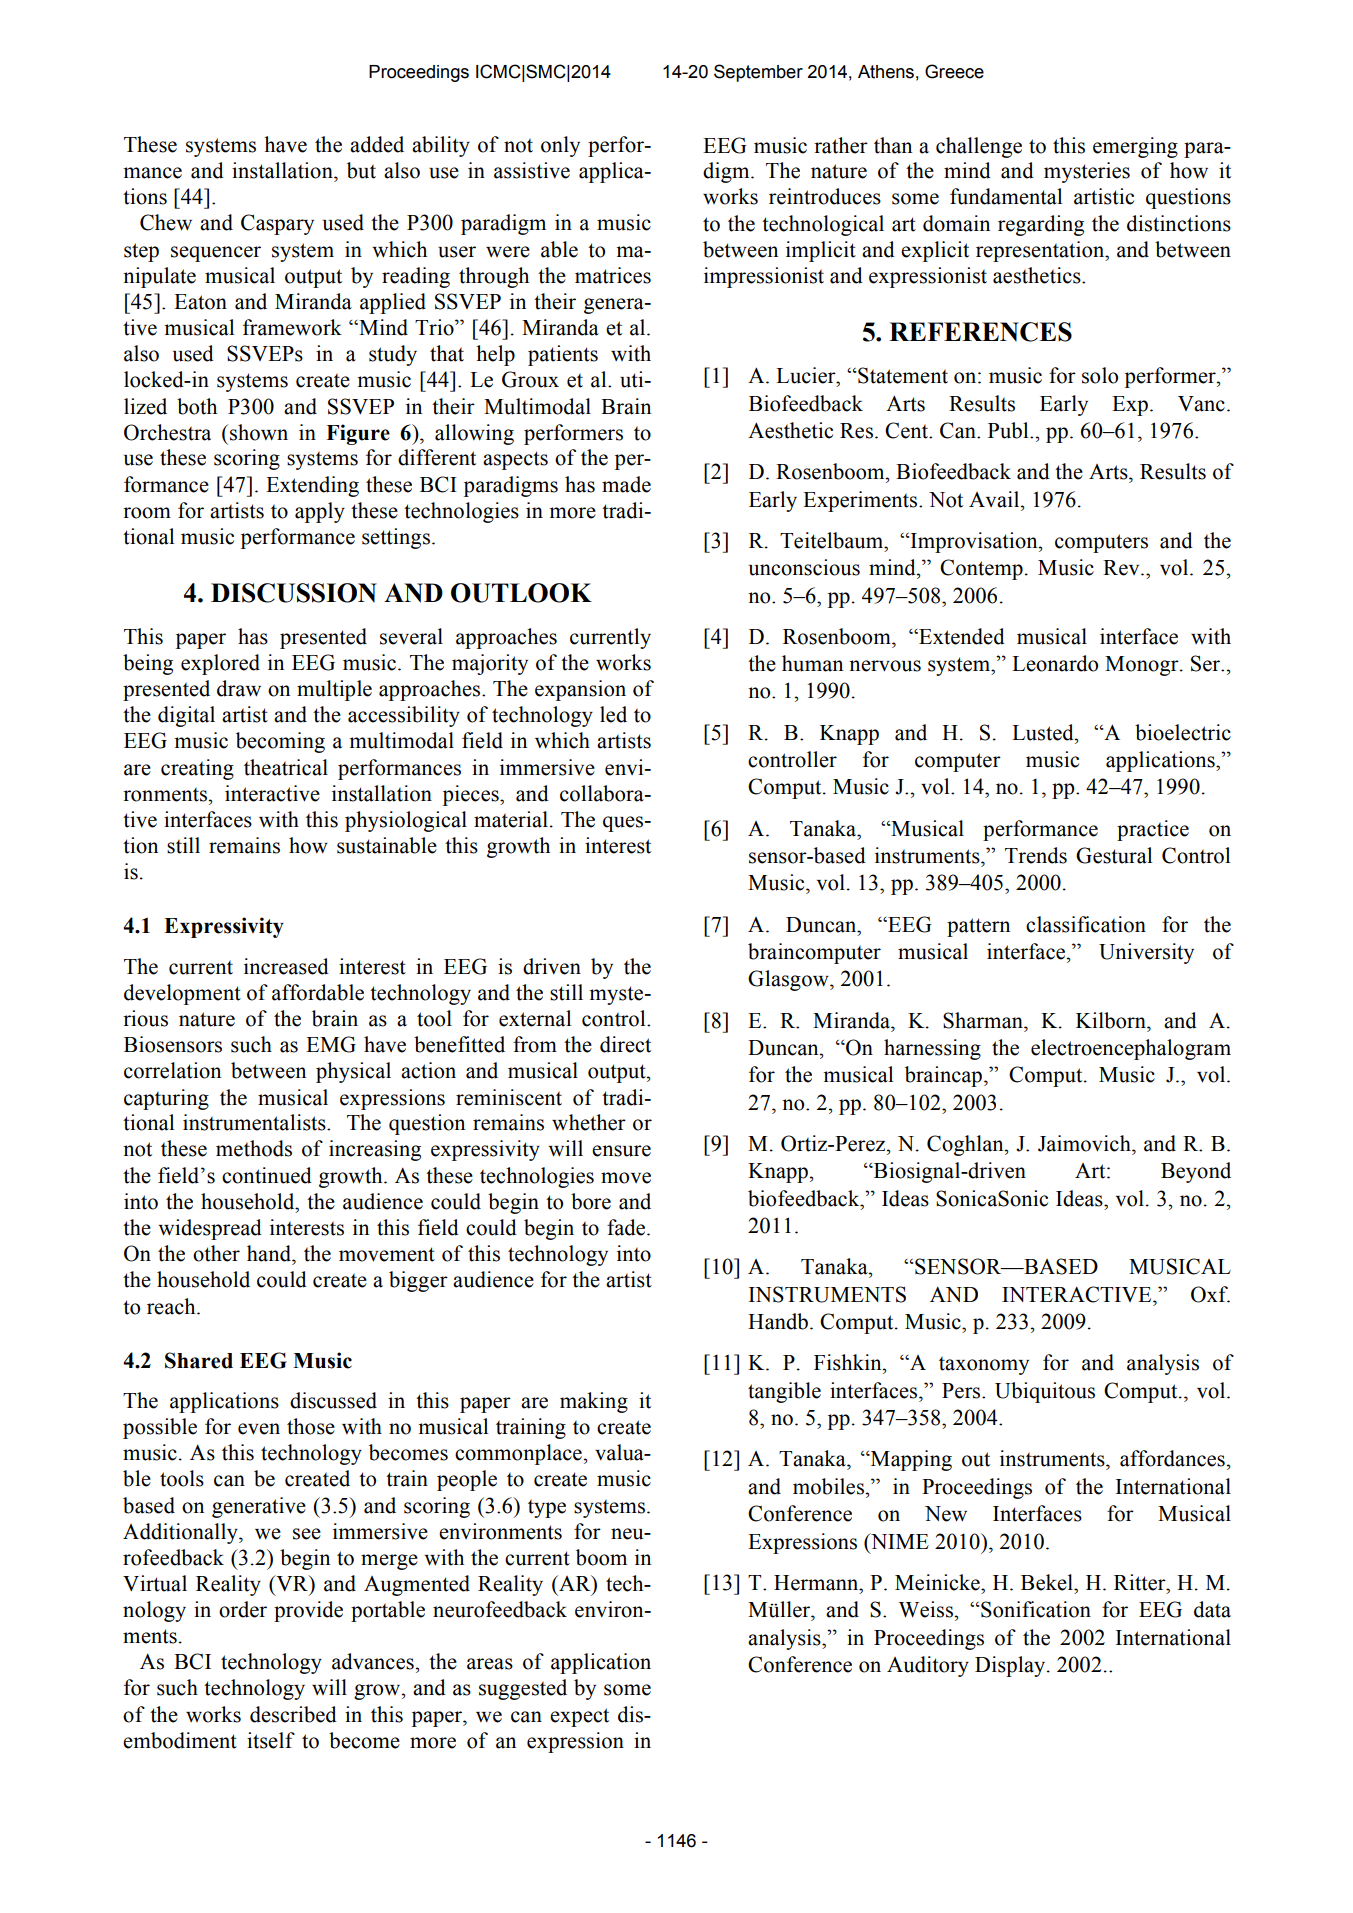  What do you see at coordinates (627, 1227) in the screenshot?
I see `fade` at bounding box center [627, 1227].
